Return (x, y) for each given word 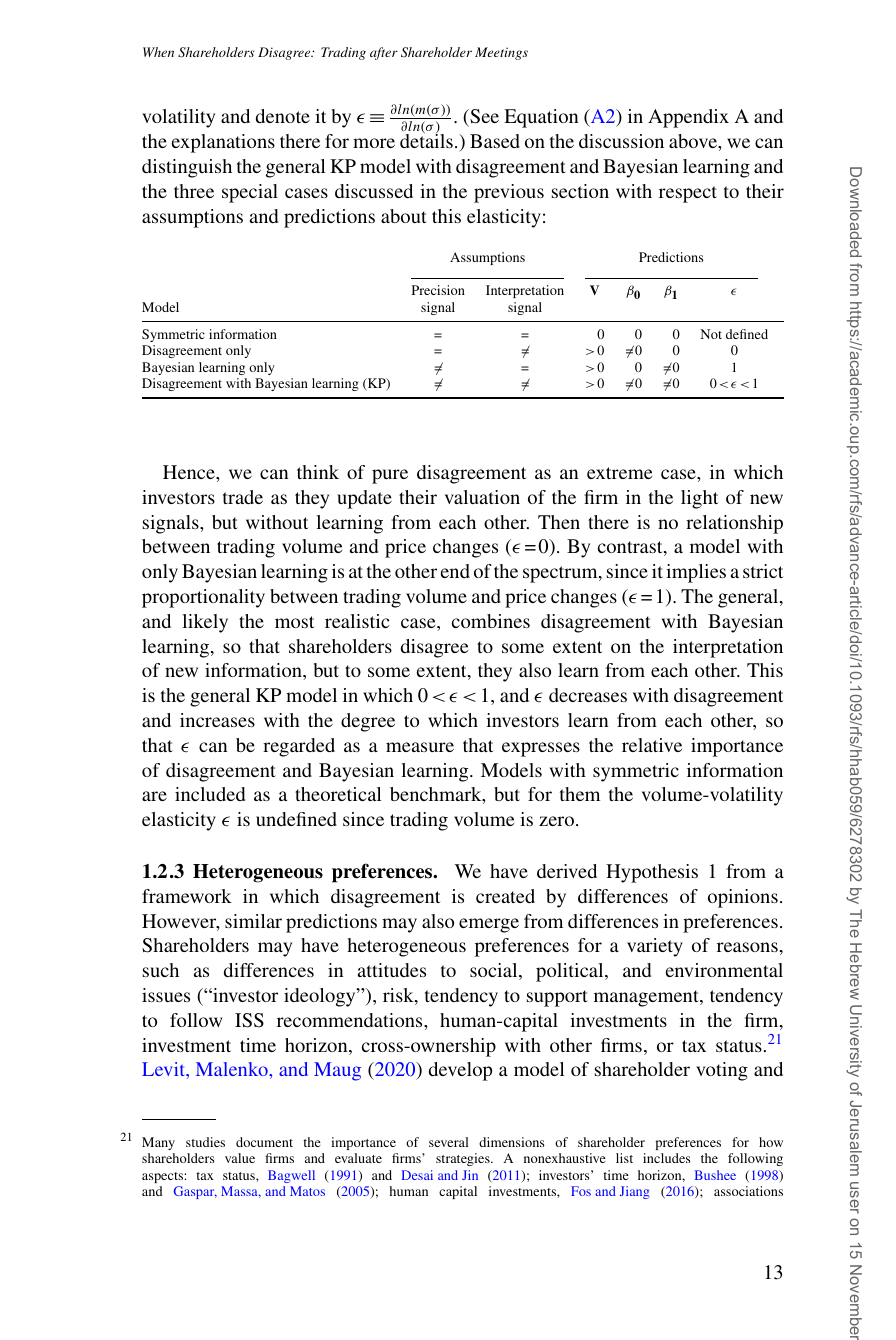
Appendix (688, 118)
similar (253, 921)
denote (283, 116)
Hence (190, 472)
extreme (619, 473)
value (240, 1158)
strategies (464, 1159)
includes (667, 1158)
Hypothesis (652, 873)
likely (205, 623)
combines (491, 621)
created (505, 896)
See (483, 118)
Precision (438, 290)
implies (696, 573)
